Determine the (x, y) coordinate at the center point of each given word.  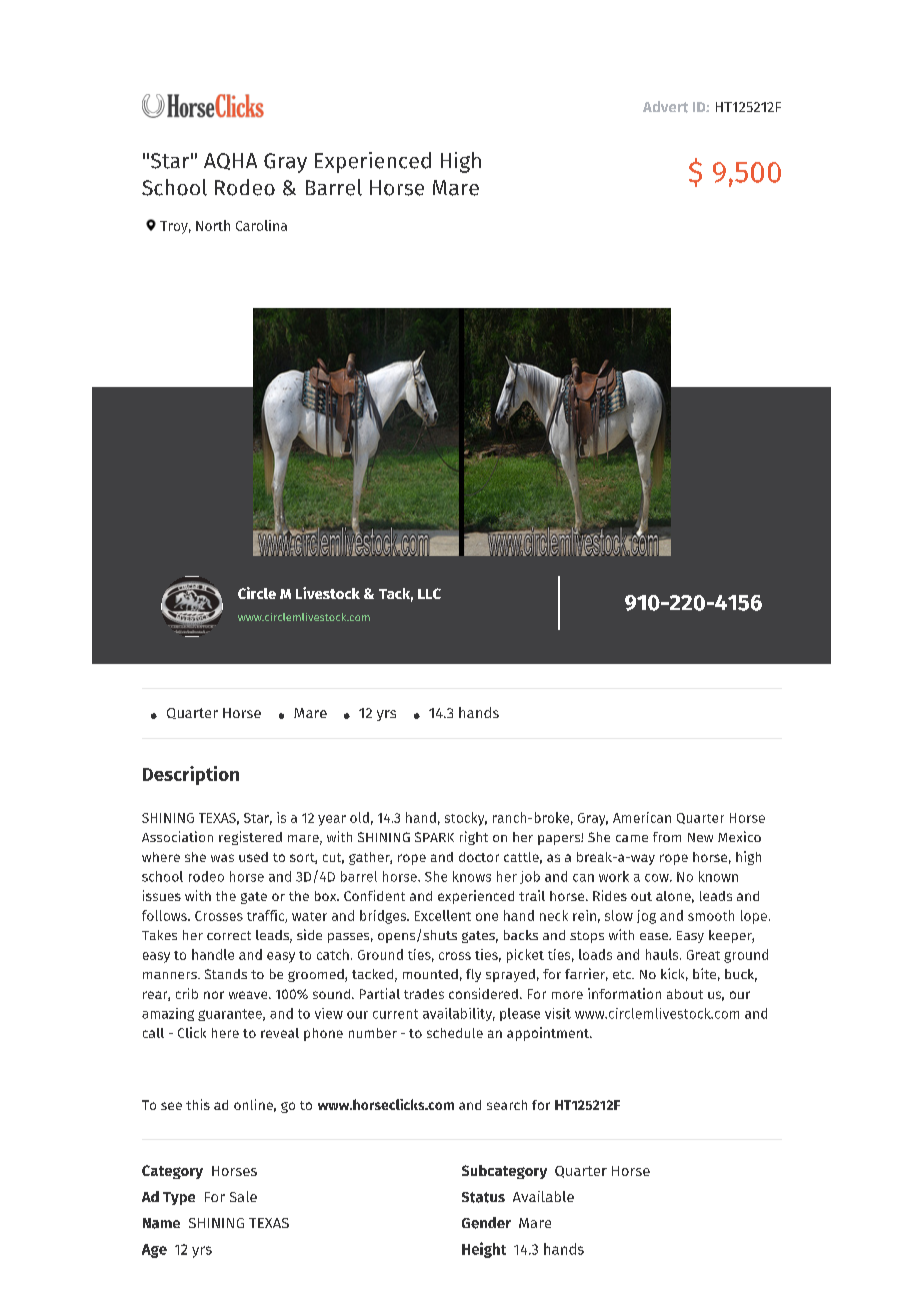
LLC (429, 593)
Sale (243, 1196)
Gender (486, 1223)
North (213, 225)
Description (191, 775)
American (642, 817)
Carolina (261, 225)
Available (543, 1196)
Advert (665, 107)
